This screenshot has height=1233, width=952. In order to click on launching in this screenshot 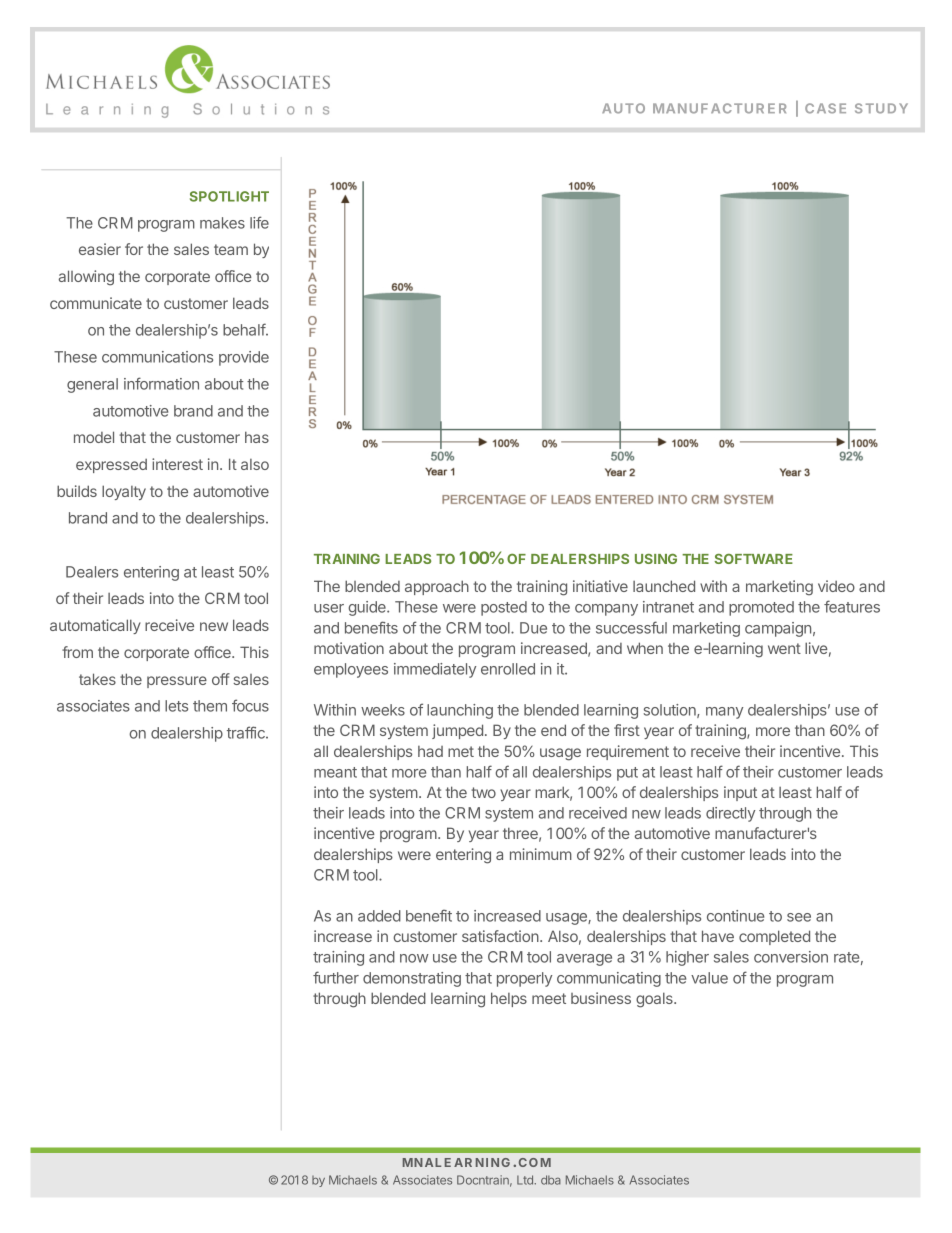, I will do `click(460, 711)`.
